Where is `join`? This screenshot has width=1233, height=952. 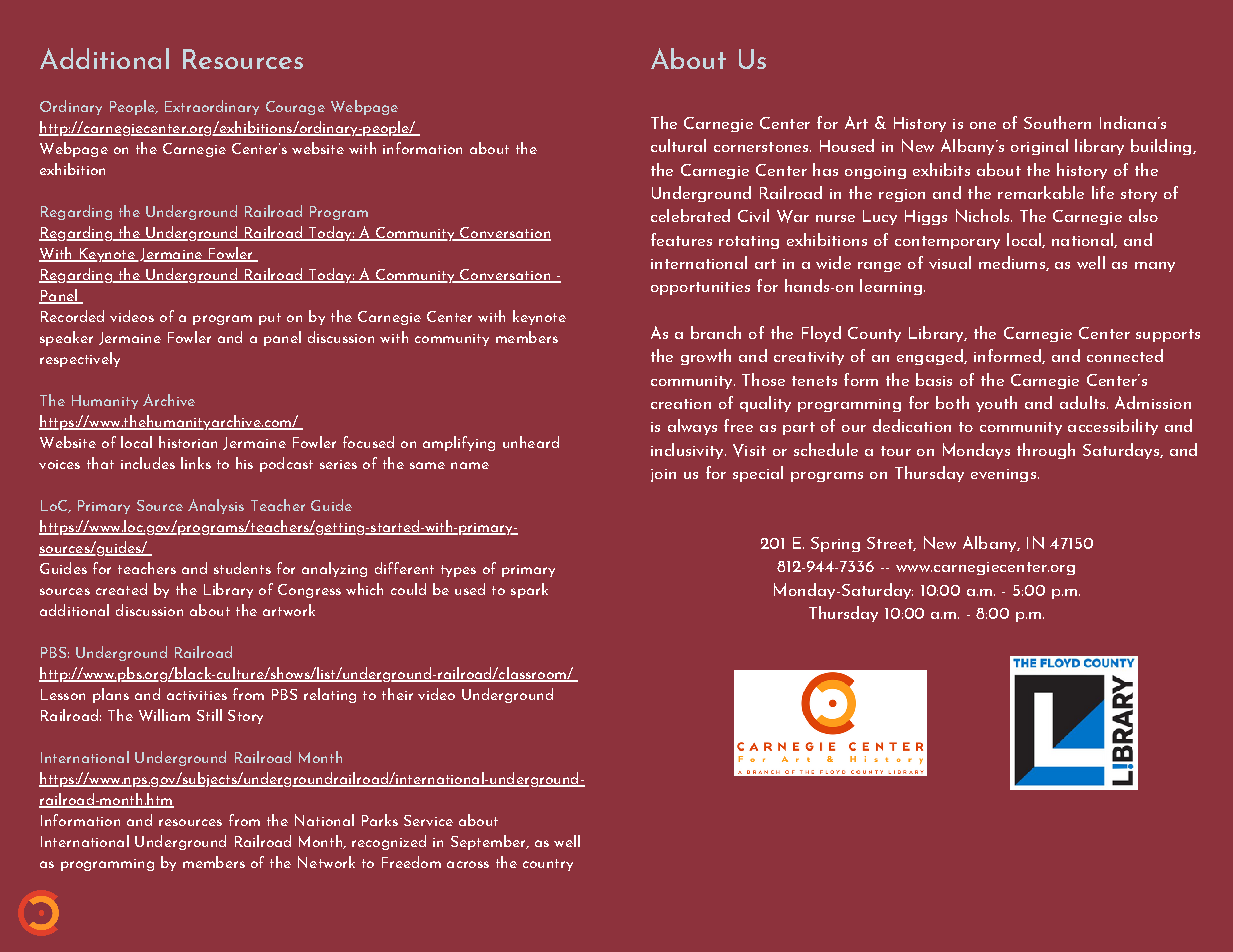 join is located at coordinates (663, 475).
